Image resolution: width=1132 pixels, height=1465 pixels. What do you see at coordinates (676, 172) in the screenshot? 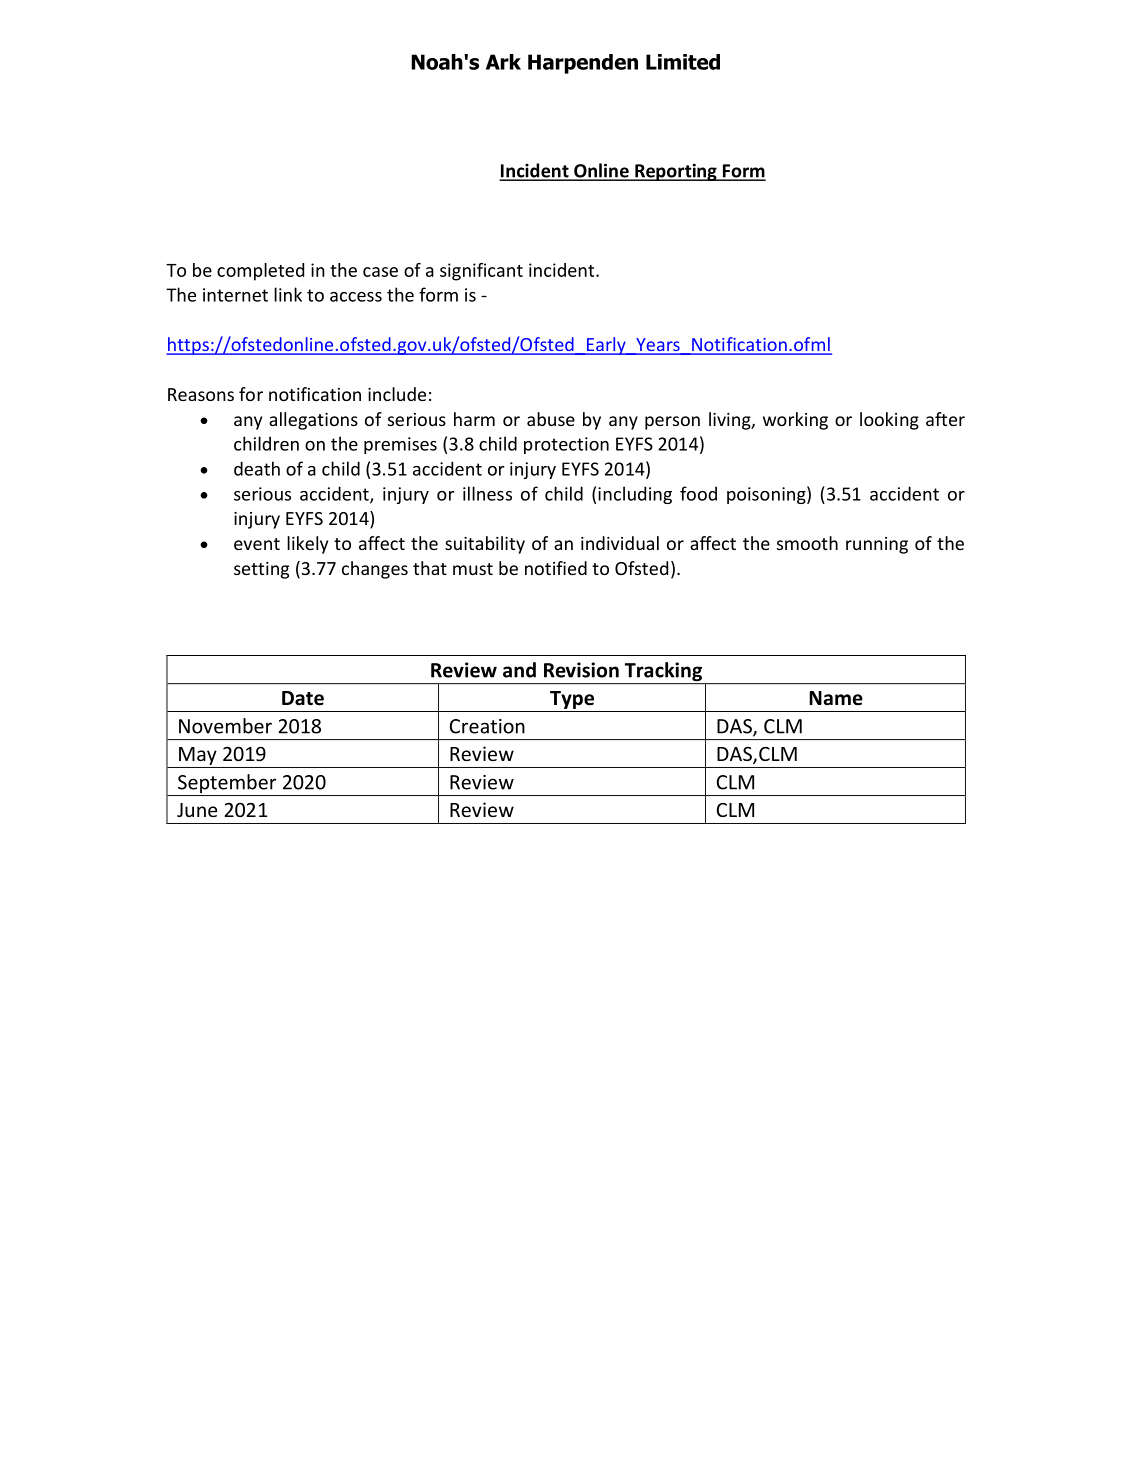
I see `Reporting` at bounding box center [676, 172].
